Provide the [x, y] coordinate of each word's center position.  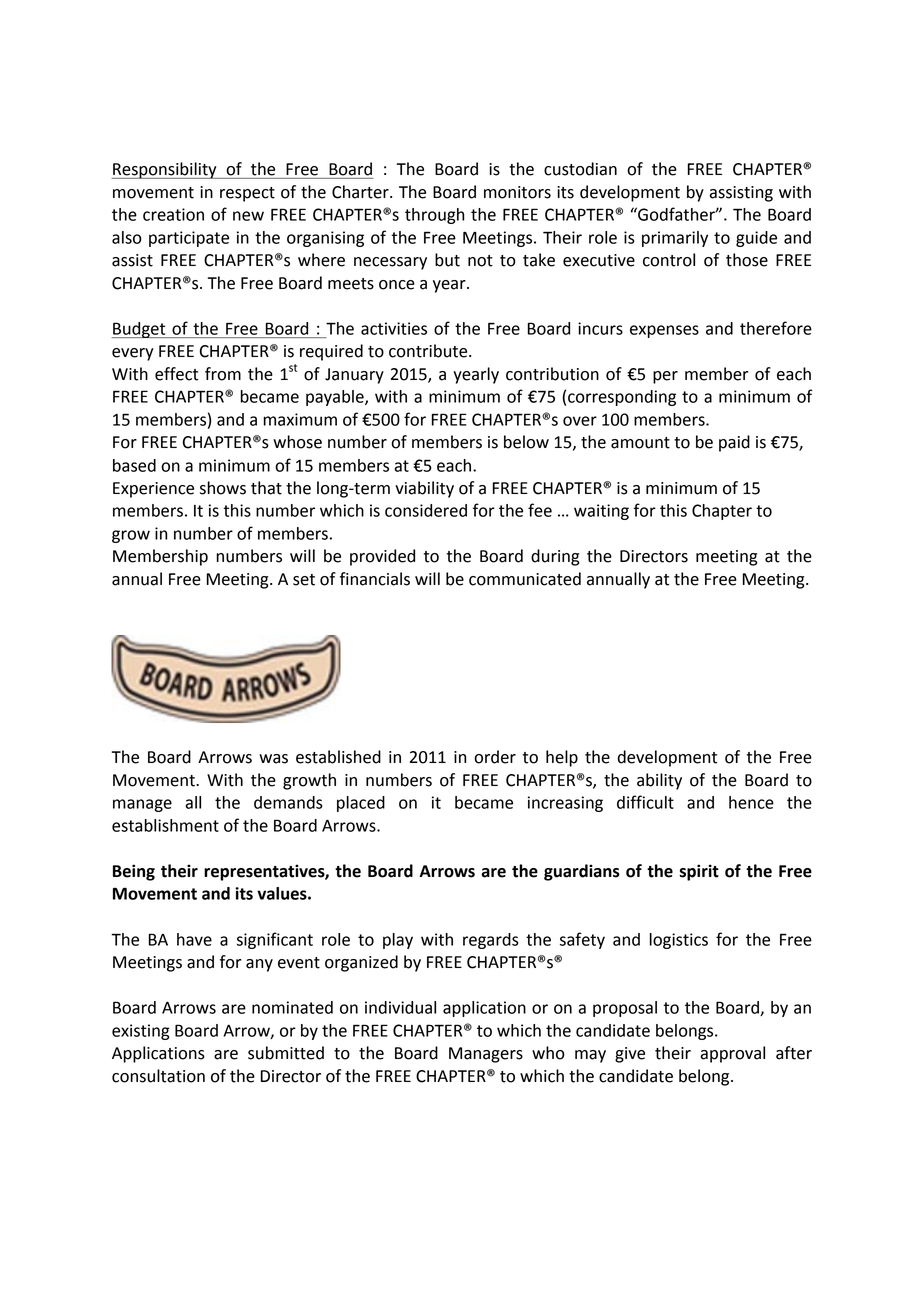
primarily [675, 239]
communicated [525, 579]
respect [247, 194]
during [555, 557]
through [434, 216]
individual [400, 1007]
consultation [158, 1076]
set [304, 580]
